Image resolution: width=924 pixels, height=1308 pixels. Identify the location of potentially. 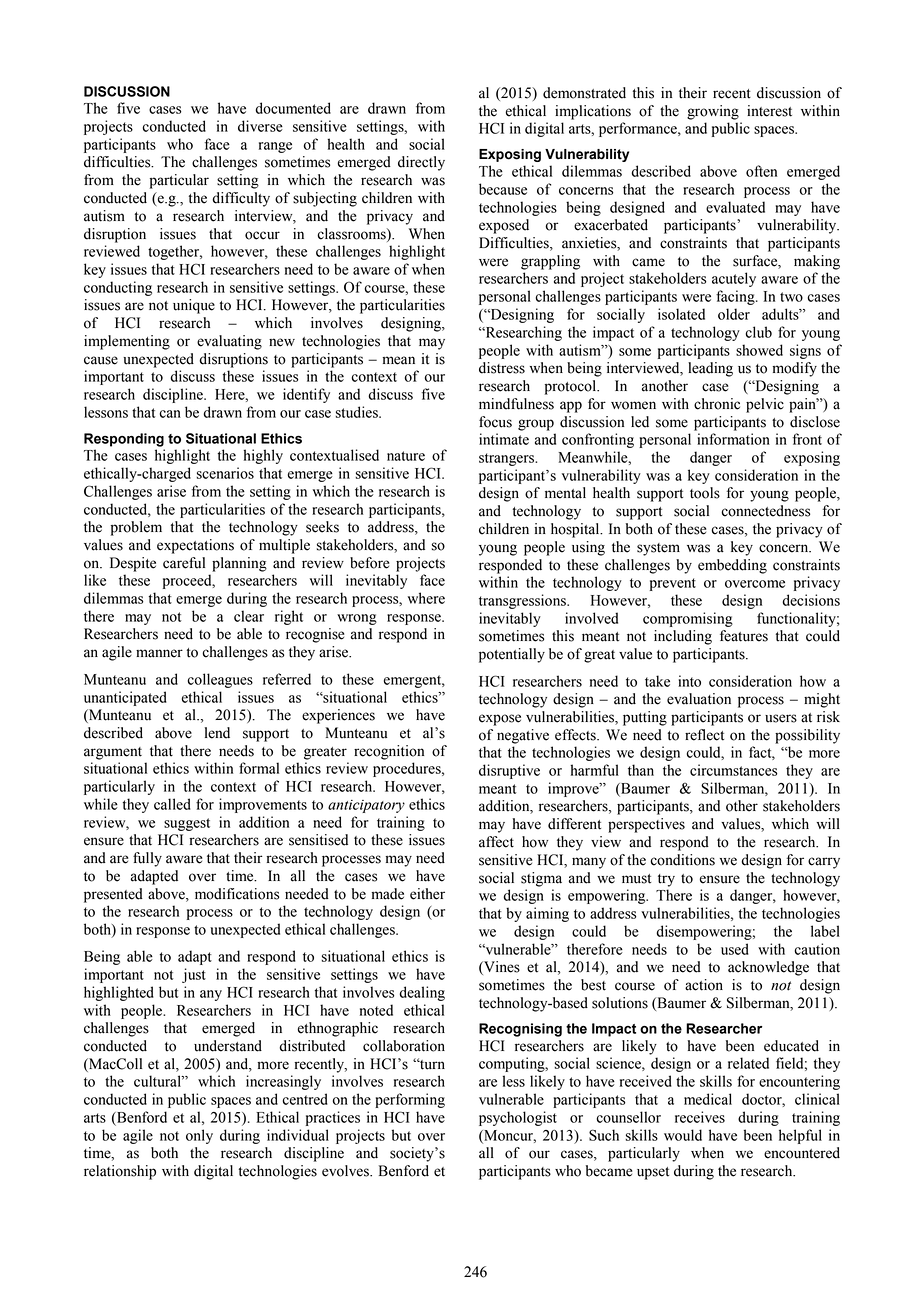
(512, 655).
